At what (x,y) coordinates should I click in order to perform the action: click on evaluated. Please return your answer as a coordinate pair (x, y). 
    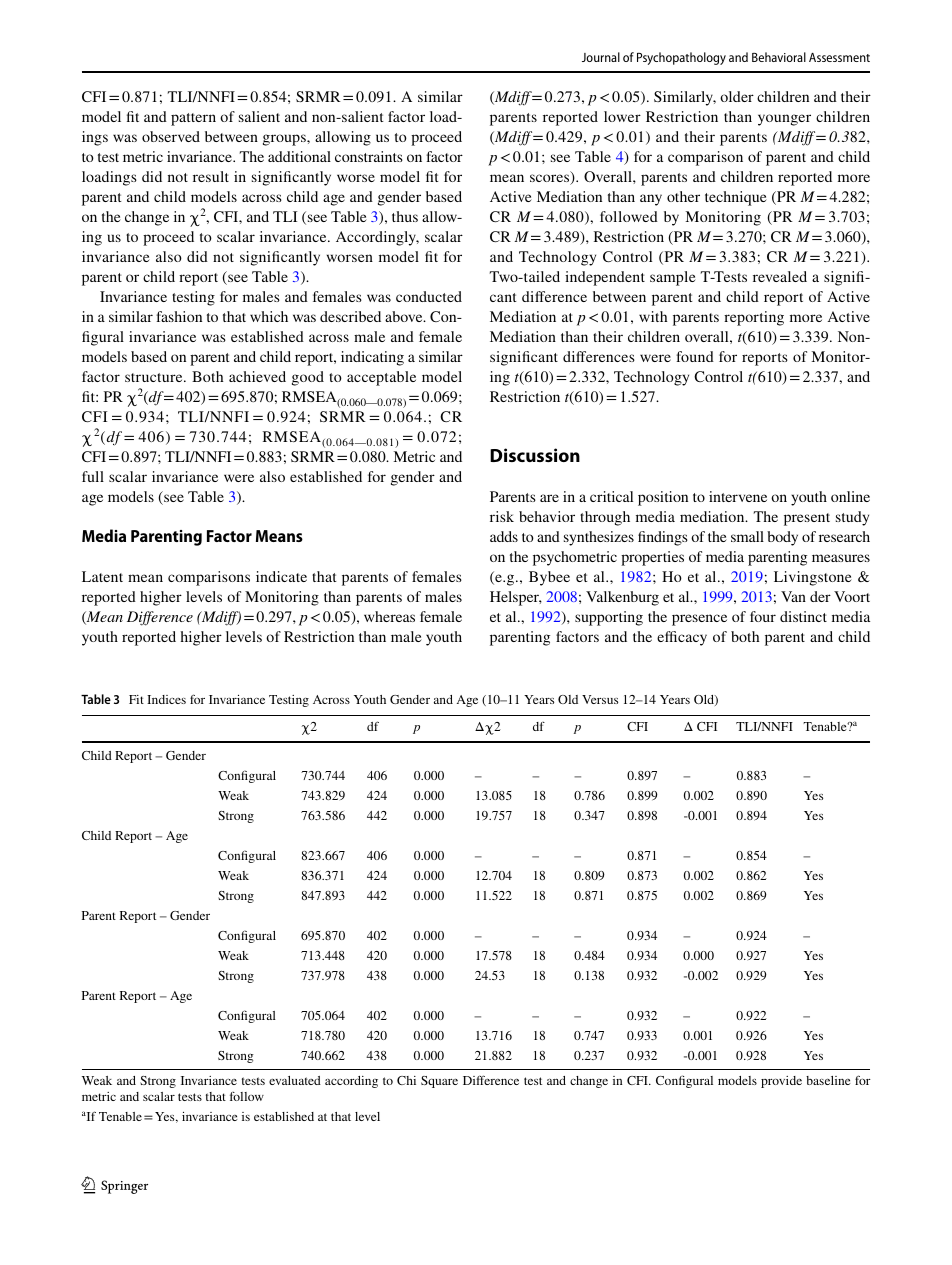
    Looking at the image, I should click on (295, 1080).
